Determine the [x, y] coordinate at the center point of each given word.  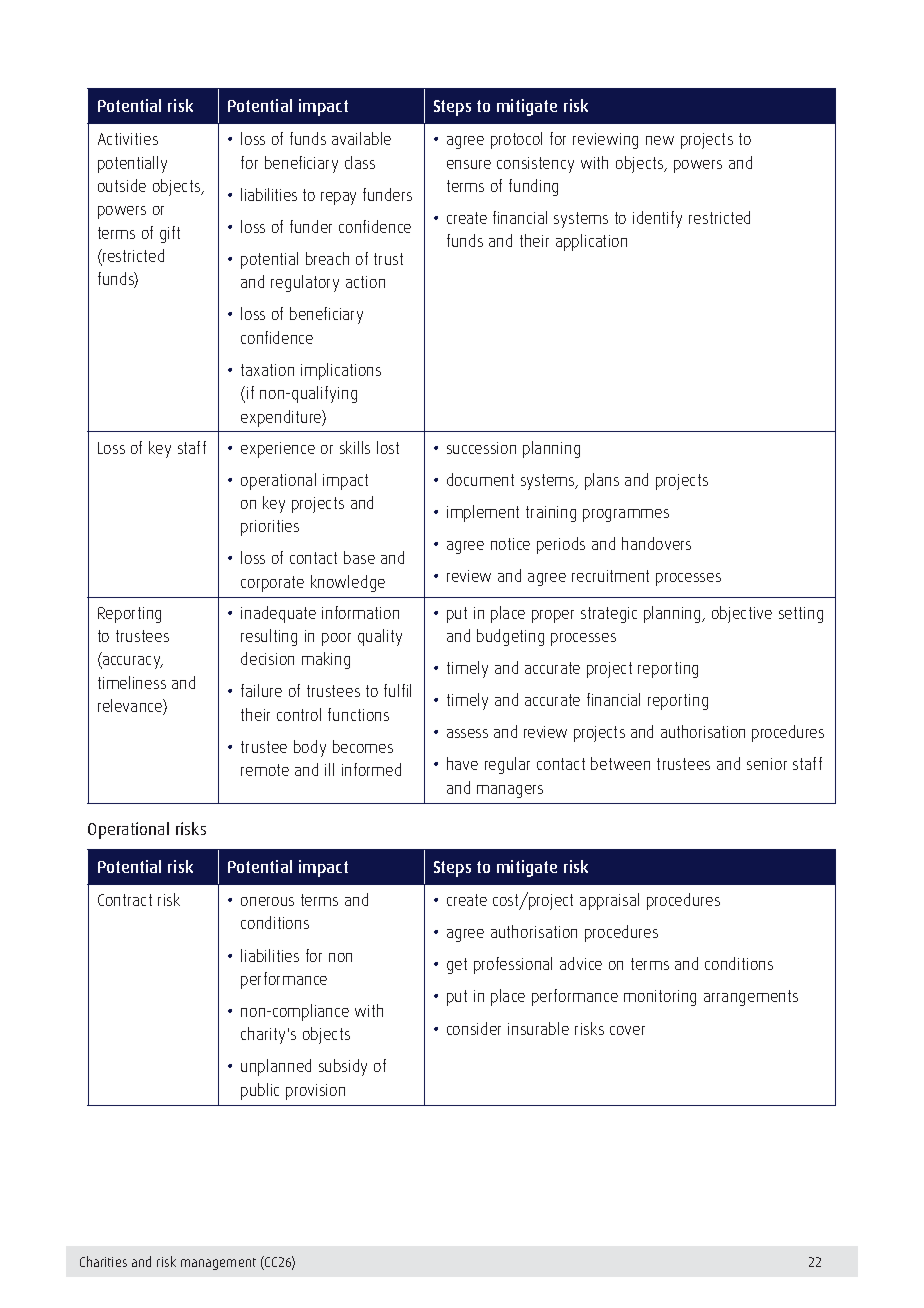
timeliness [132, 682]
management [218, 1264]
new [660, 140]
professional [513, 965]
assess [467, 733]
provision [315, 1092]
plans [602, 481]
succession [481, 448]
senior [767, 764]
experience [278, 450]
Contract [125, 900]
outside [122, 185]
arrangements [751, 998]
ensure [469, 164]
